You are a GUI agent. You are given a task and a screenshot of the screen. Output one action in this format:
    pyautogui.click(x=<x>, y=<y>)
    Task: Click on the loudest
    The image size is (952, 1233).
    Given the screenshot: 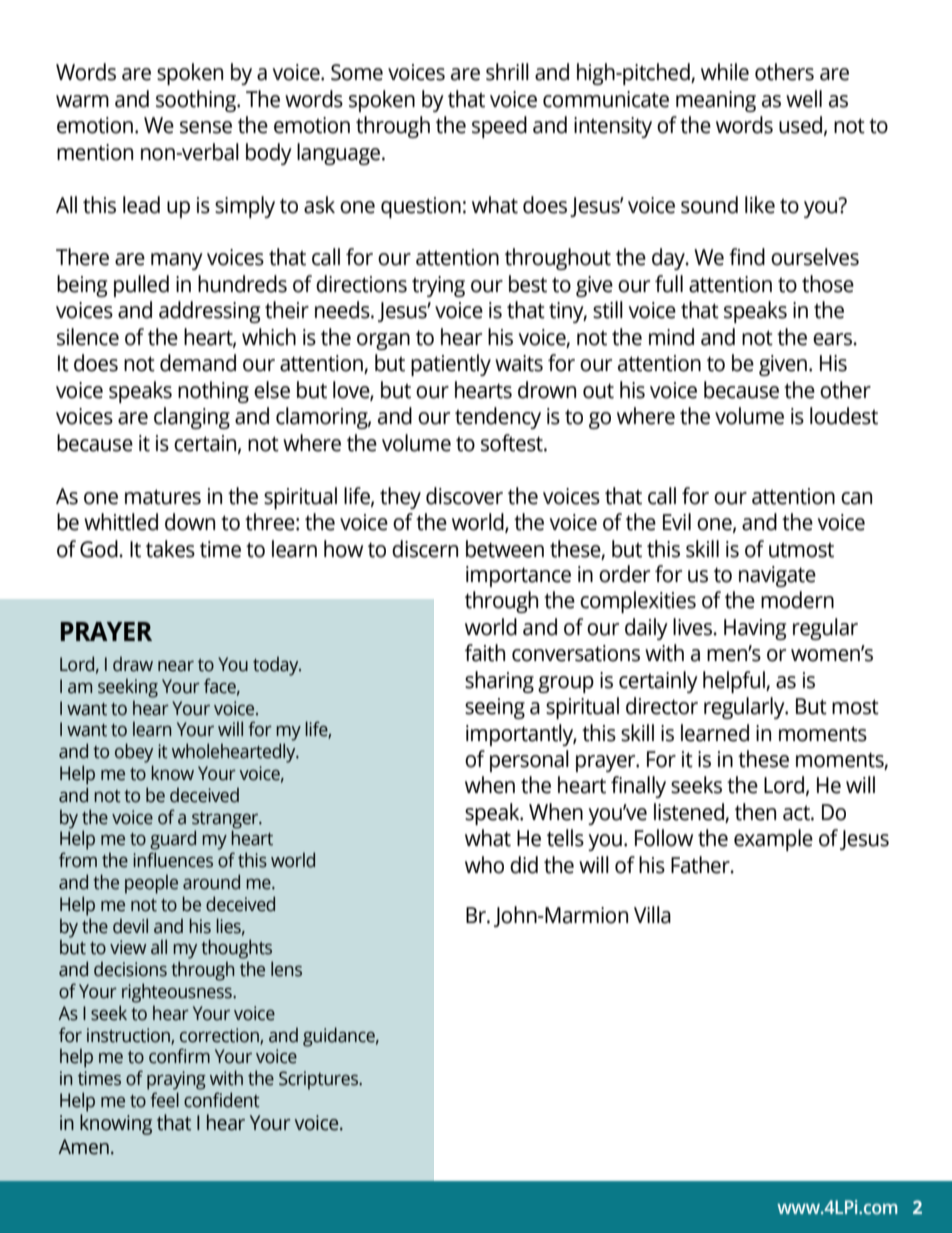 What is the action you would take?
    pyautogui.click(x=844, y=416)
